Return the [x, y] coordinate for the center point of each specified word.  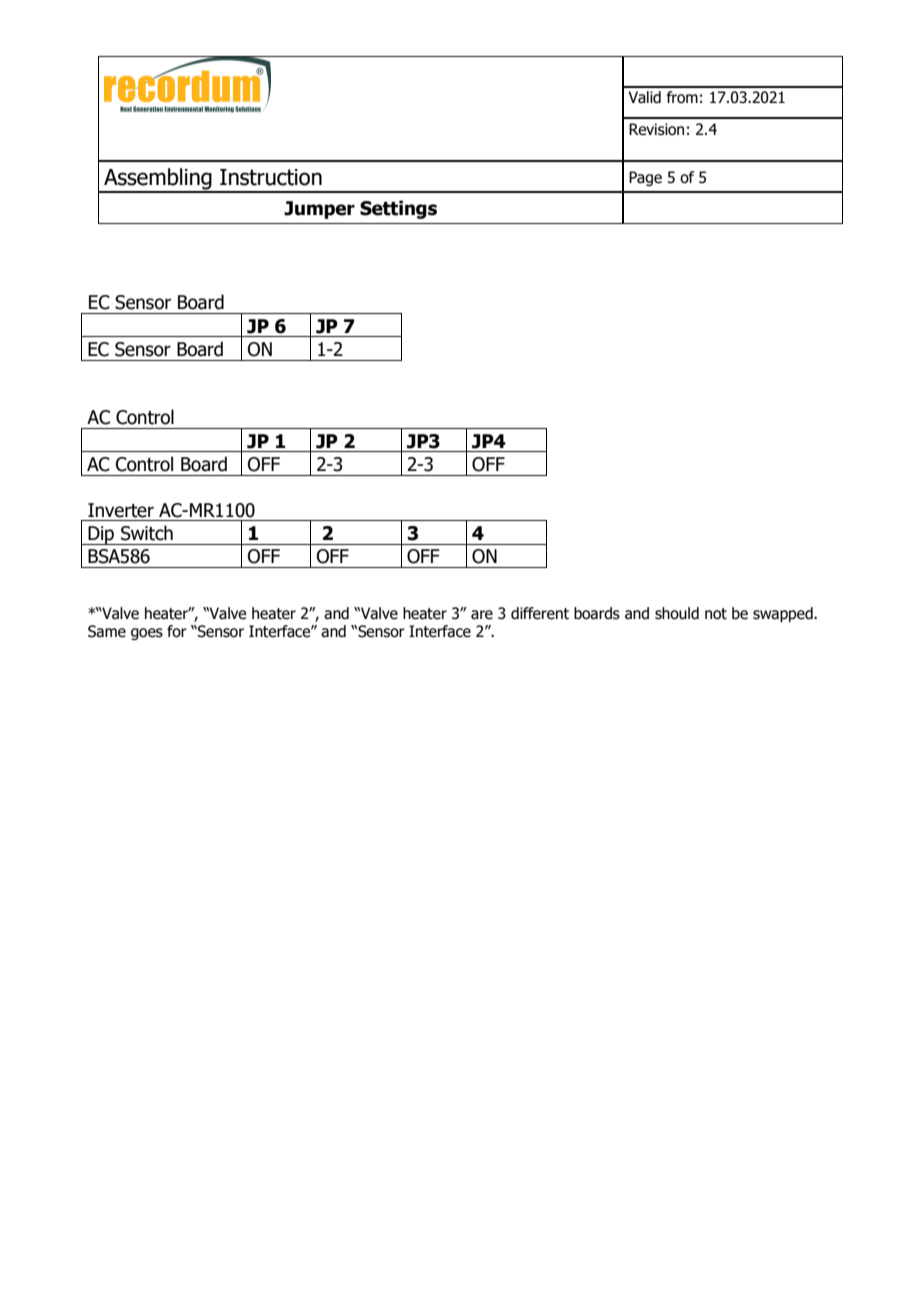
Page [645, 178]
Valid [644, 97]
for [177, 631]
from [682, 97]
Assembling [158, 180]
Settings [398, 209]
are [482, 615]
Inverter [121, 510]
